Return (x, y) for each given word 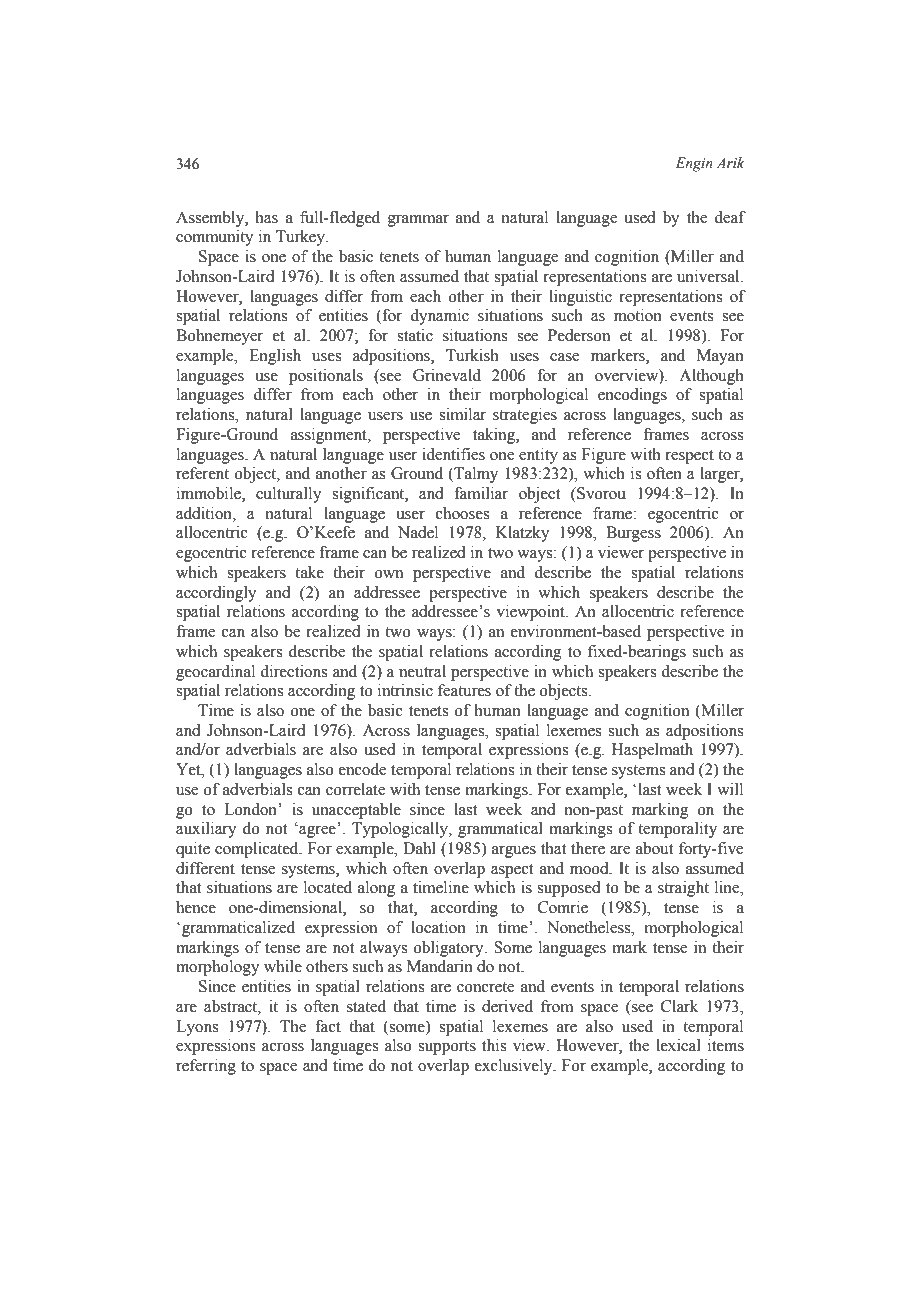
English (275, 357)
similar (462, 414)
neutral (422, 671)
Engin (694, 164)
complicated (258, 850)
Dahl (419, 848)
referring (206, 1067)
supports (447, 1048)
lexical (678, 1045)
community (215, 238)
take (309, 572)
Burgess (633, 534)
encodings (632, 396)
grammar (418, 221)
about (654, 848)
